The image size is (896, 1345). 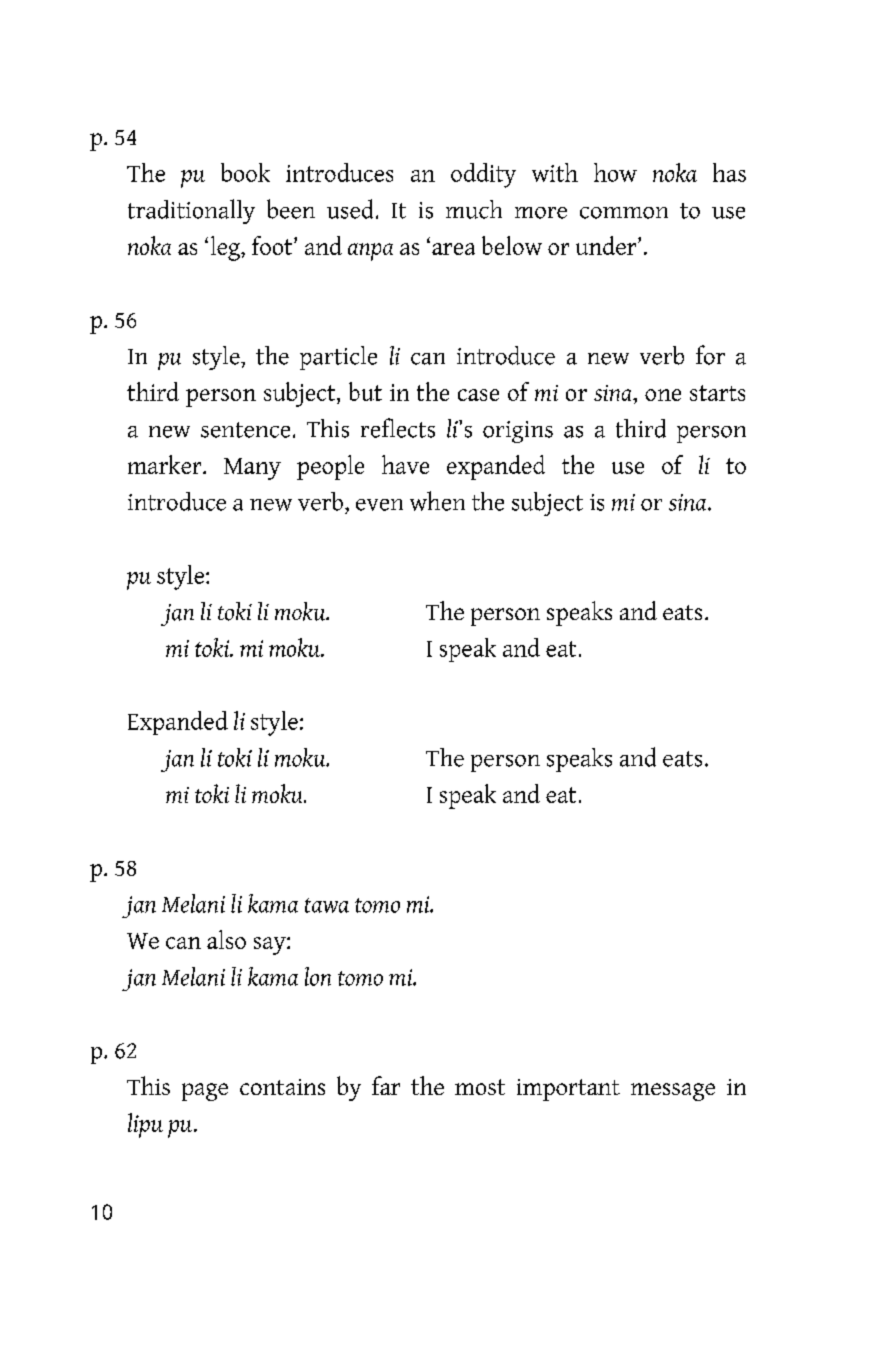 I want to click on one, so click(x=663, y=395).
